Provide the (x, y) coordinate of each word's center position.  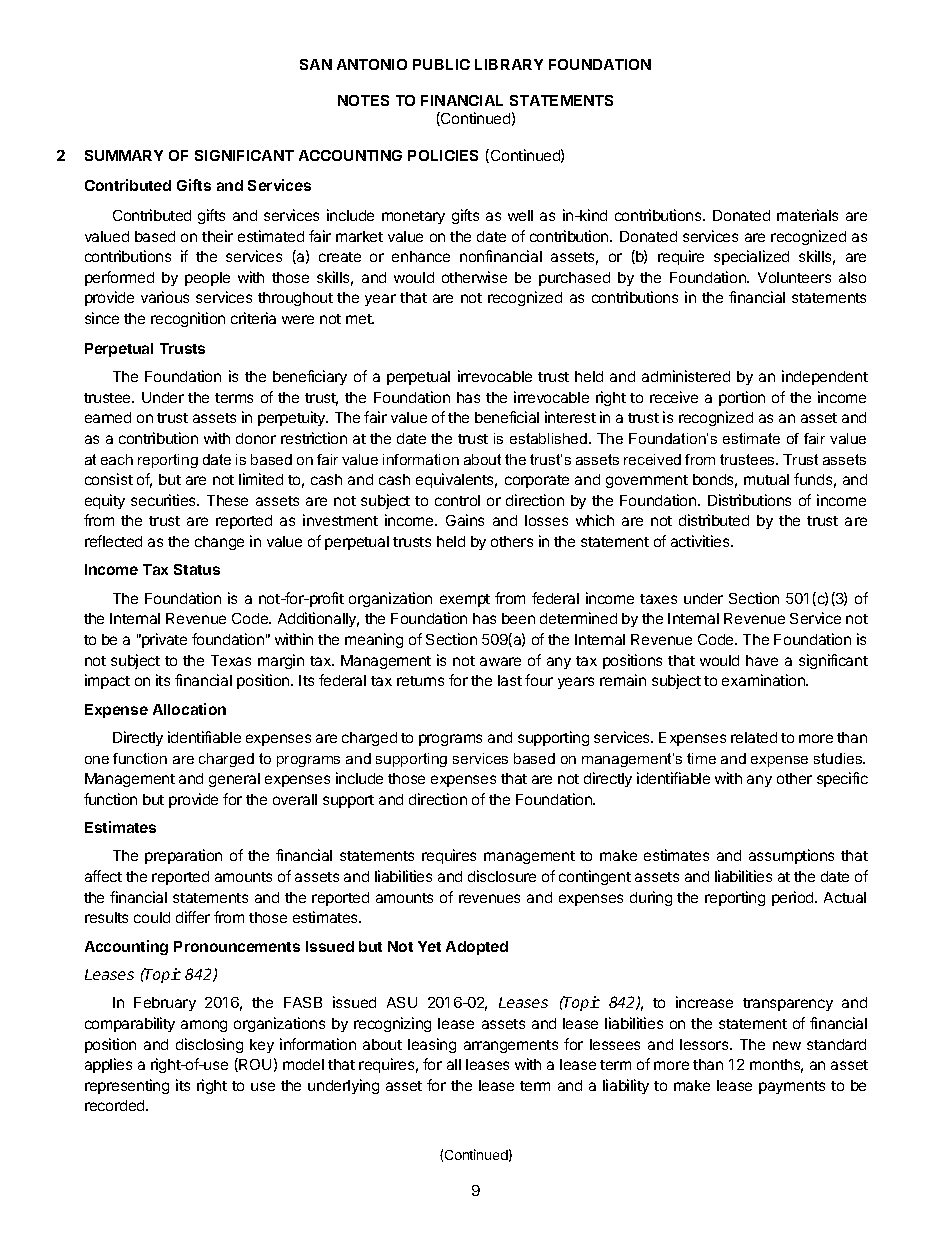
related (754, 737)
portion (742, 398)
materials (807, 215)
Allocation (189, 709)
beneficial (507, 417)
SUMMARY (124, 155)
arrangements (511, 1046)
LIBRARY (509, 64)
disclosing (209, 1045)
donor (256, 438)
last (510, 680)
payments (792, 1087)
